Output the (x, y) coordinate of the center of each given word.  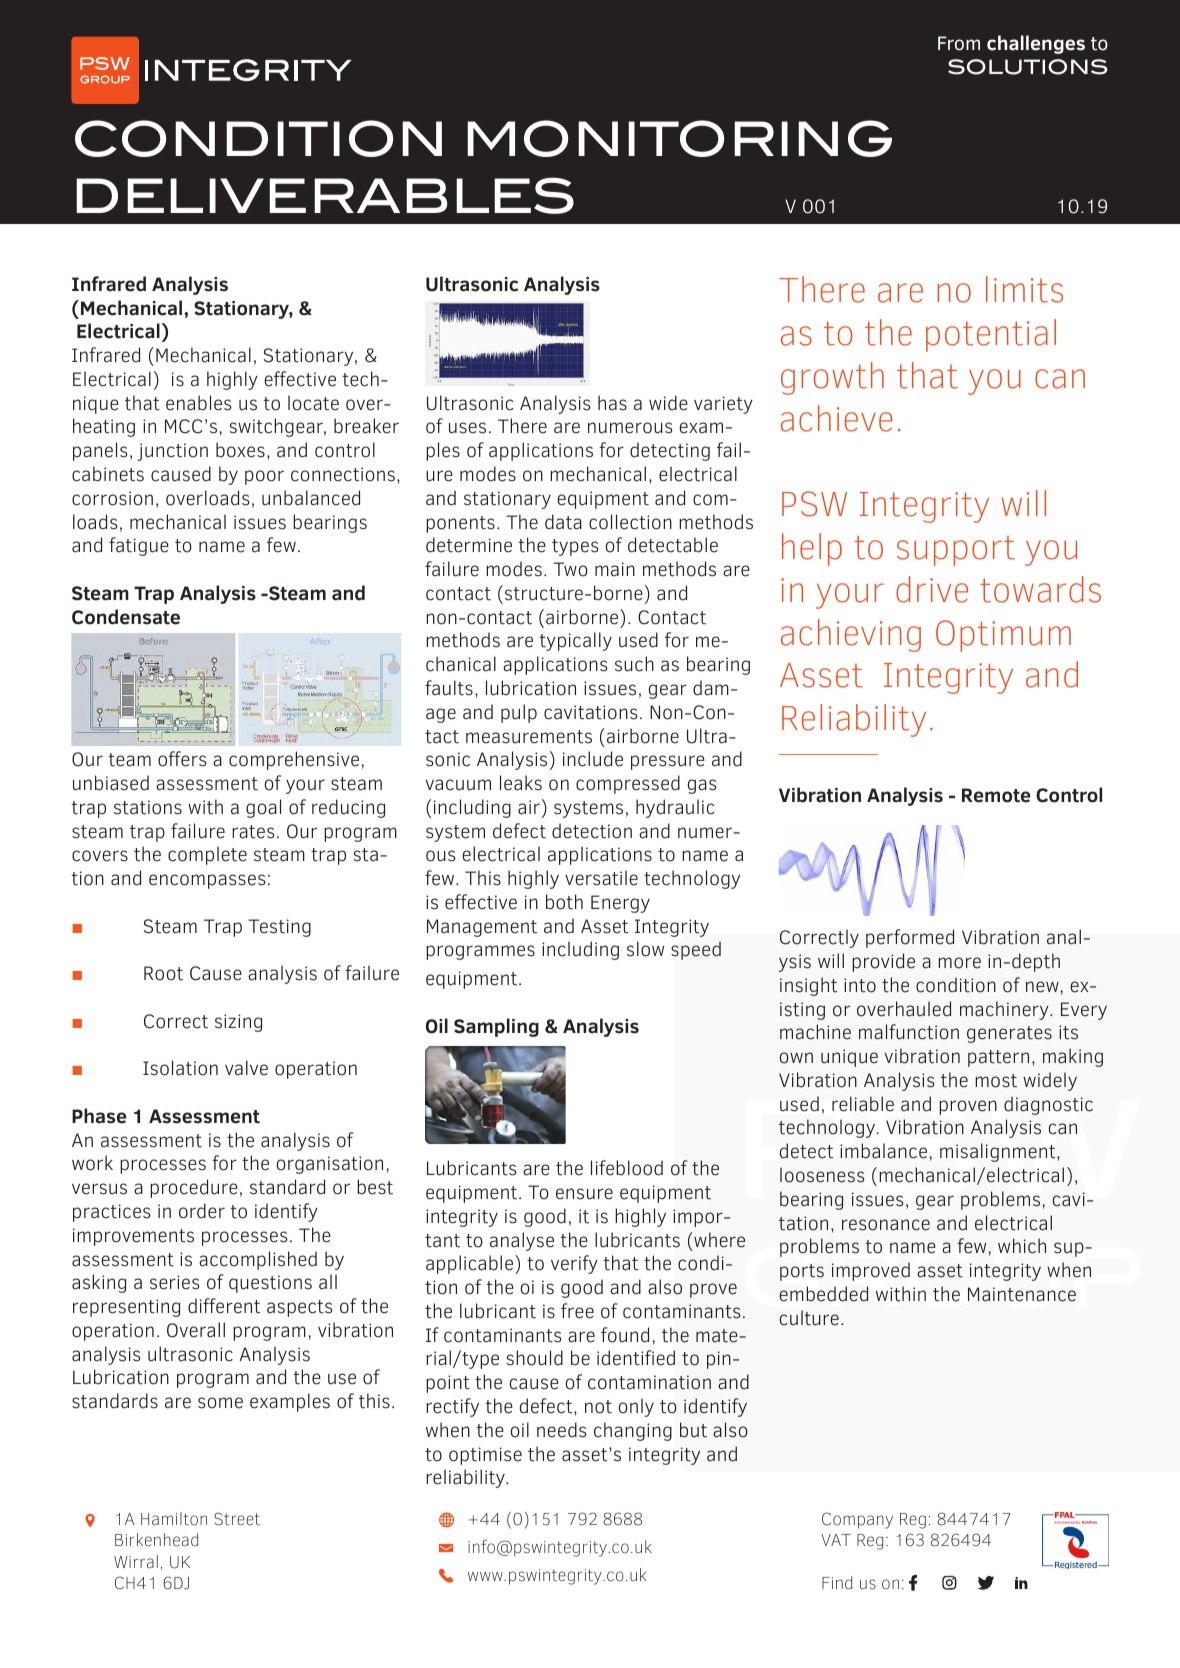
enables (199, 403)
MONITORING (679, 138)
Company (857, 1520)
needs (562, 1430)
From (959, 43)
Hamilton (174, 1519)
